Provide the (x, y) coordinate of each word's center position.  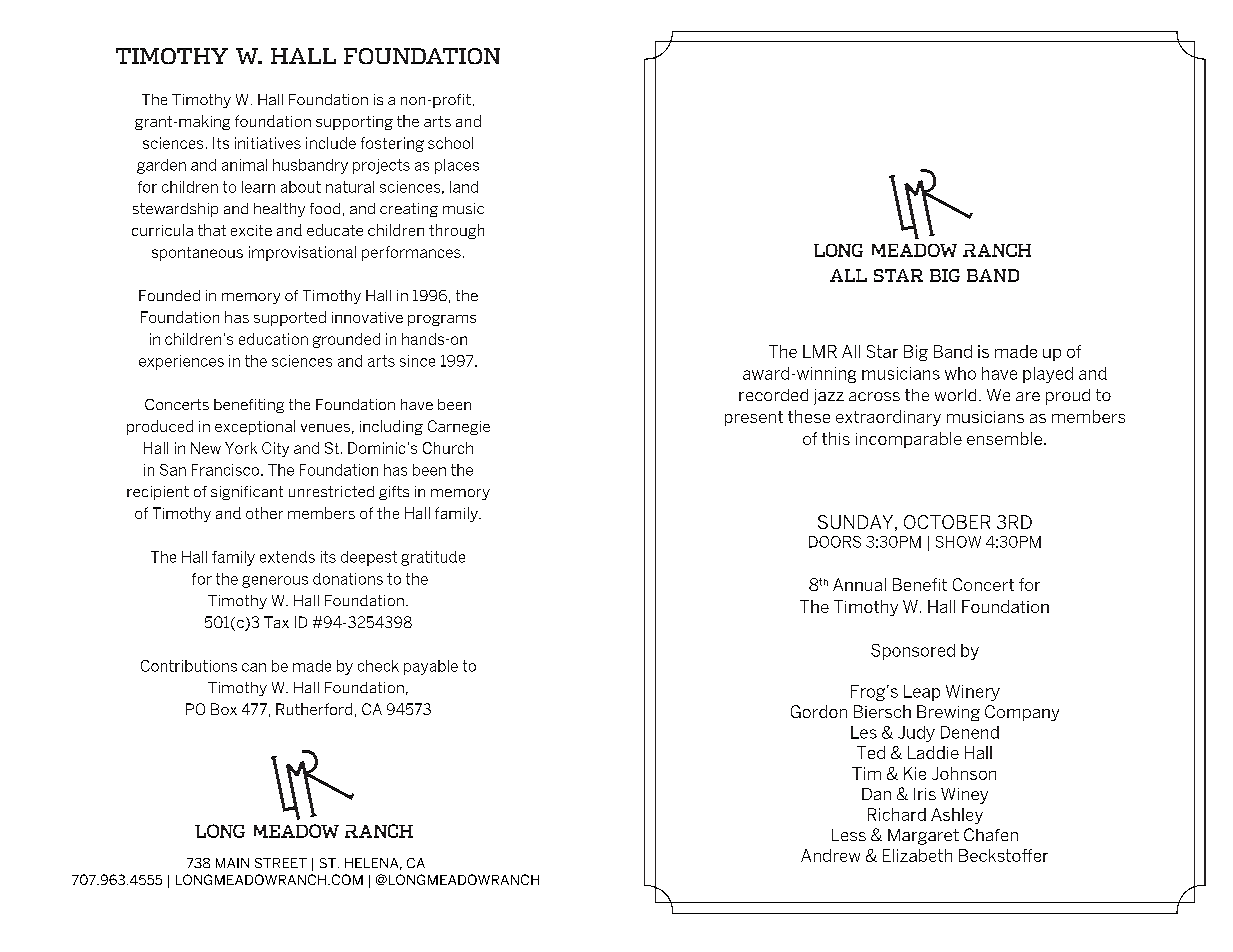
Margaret (923, 837)
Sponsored (913, 652)
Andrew (830, 855)
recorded (773, 395)
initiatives (268, 143)
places (457, 166)
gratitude (433, 558)
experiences (181, 362)
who (960, 373)
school (450, 143)
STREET (281, 863)
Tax (276, 622)
